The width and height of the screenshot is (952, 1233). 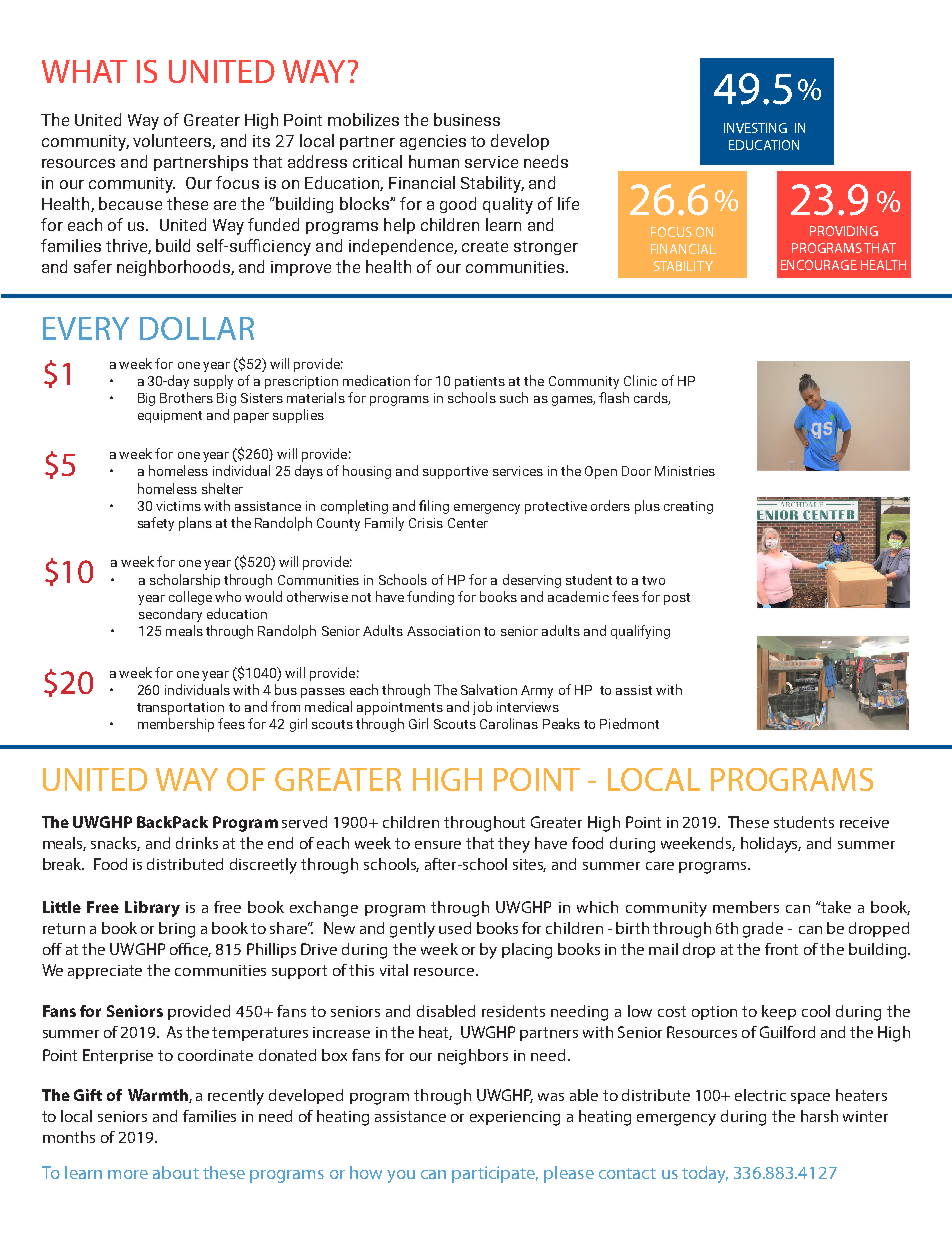 I want to click on Clinic, so click(x=640, y=380).
